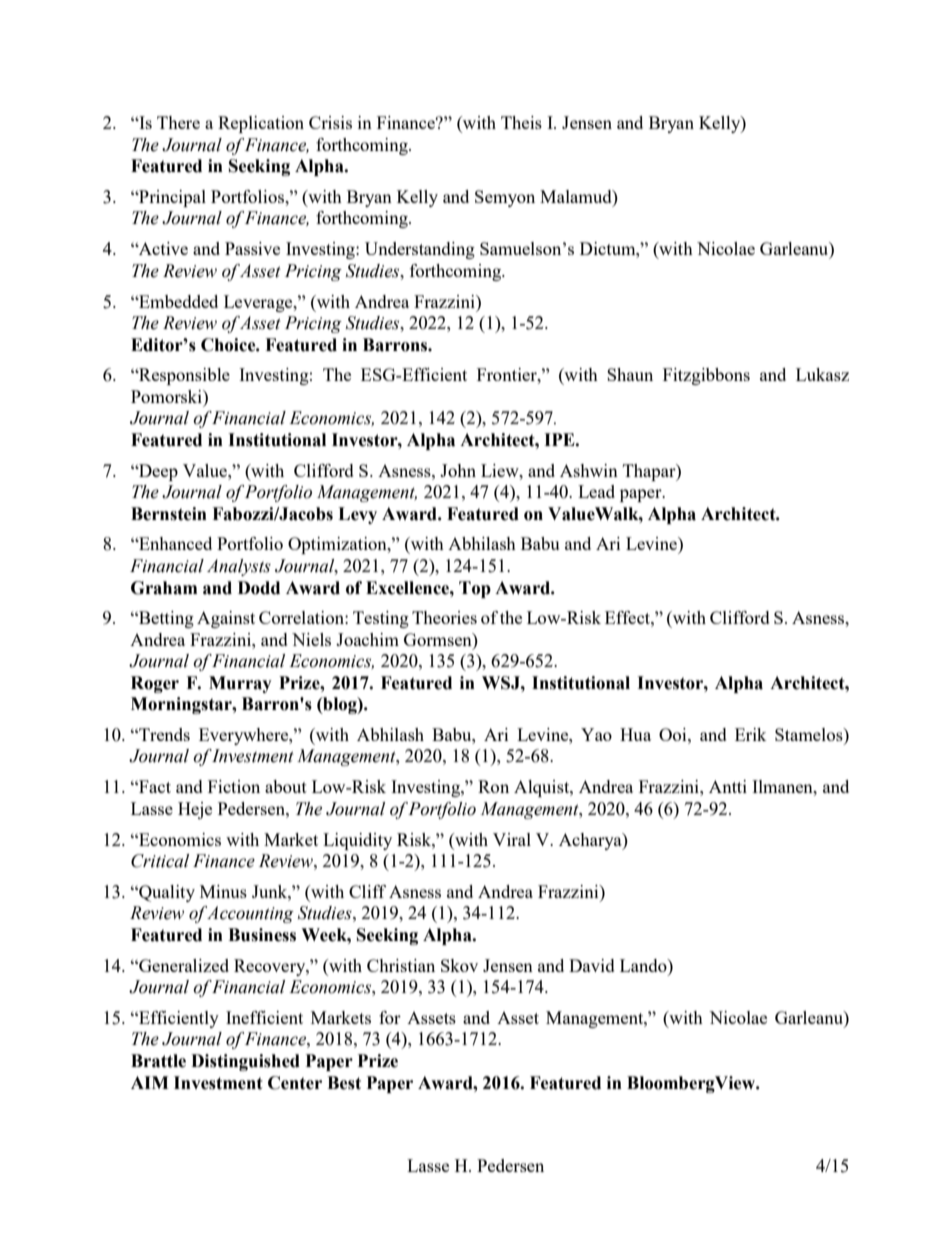 The width and height of the document is (952, 1233). What do you see at coordinates (344, 1083) in the document?
I see `Best` at bounding box center [344, 1083].
